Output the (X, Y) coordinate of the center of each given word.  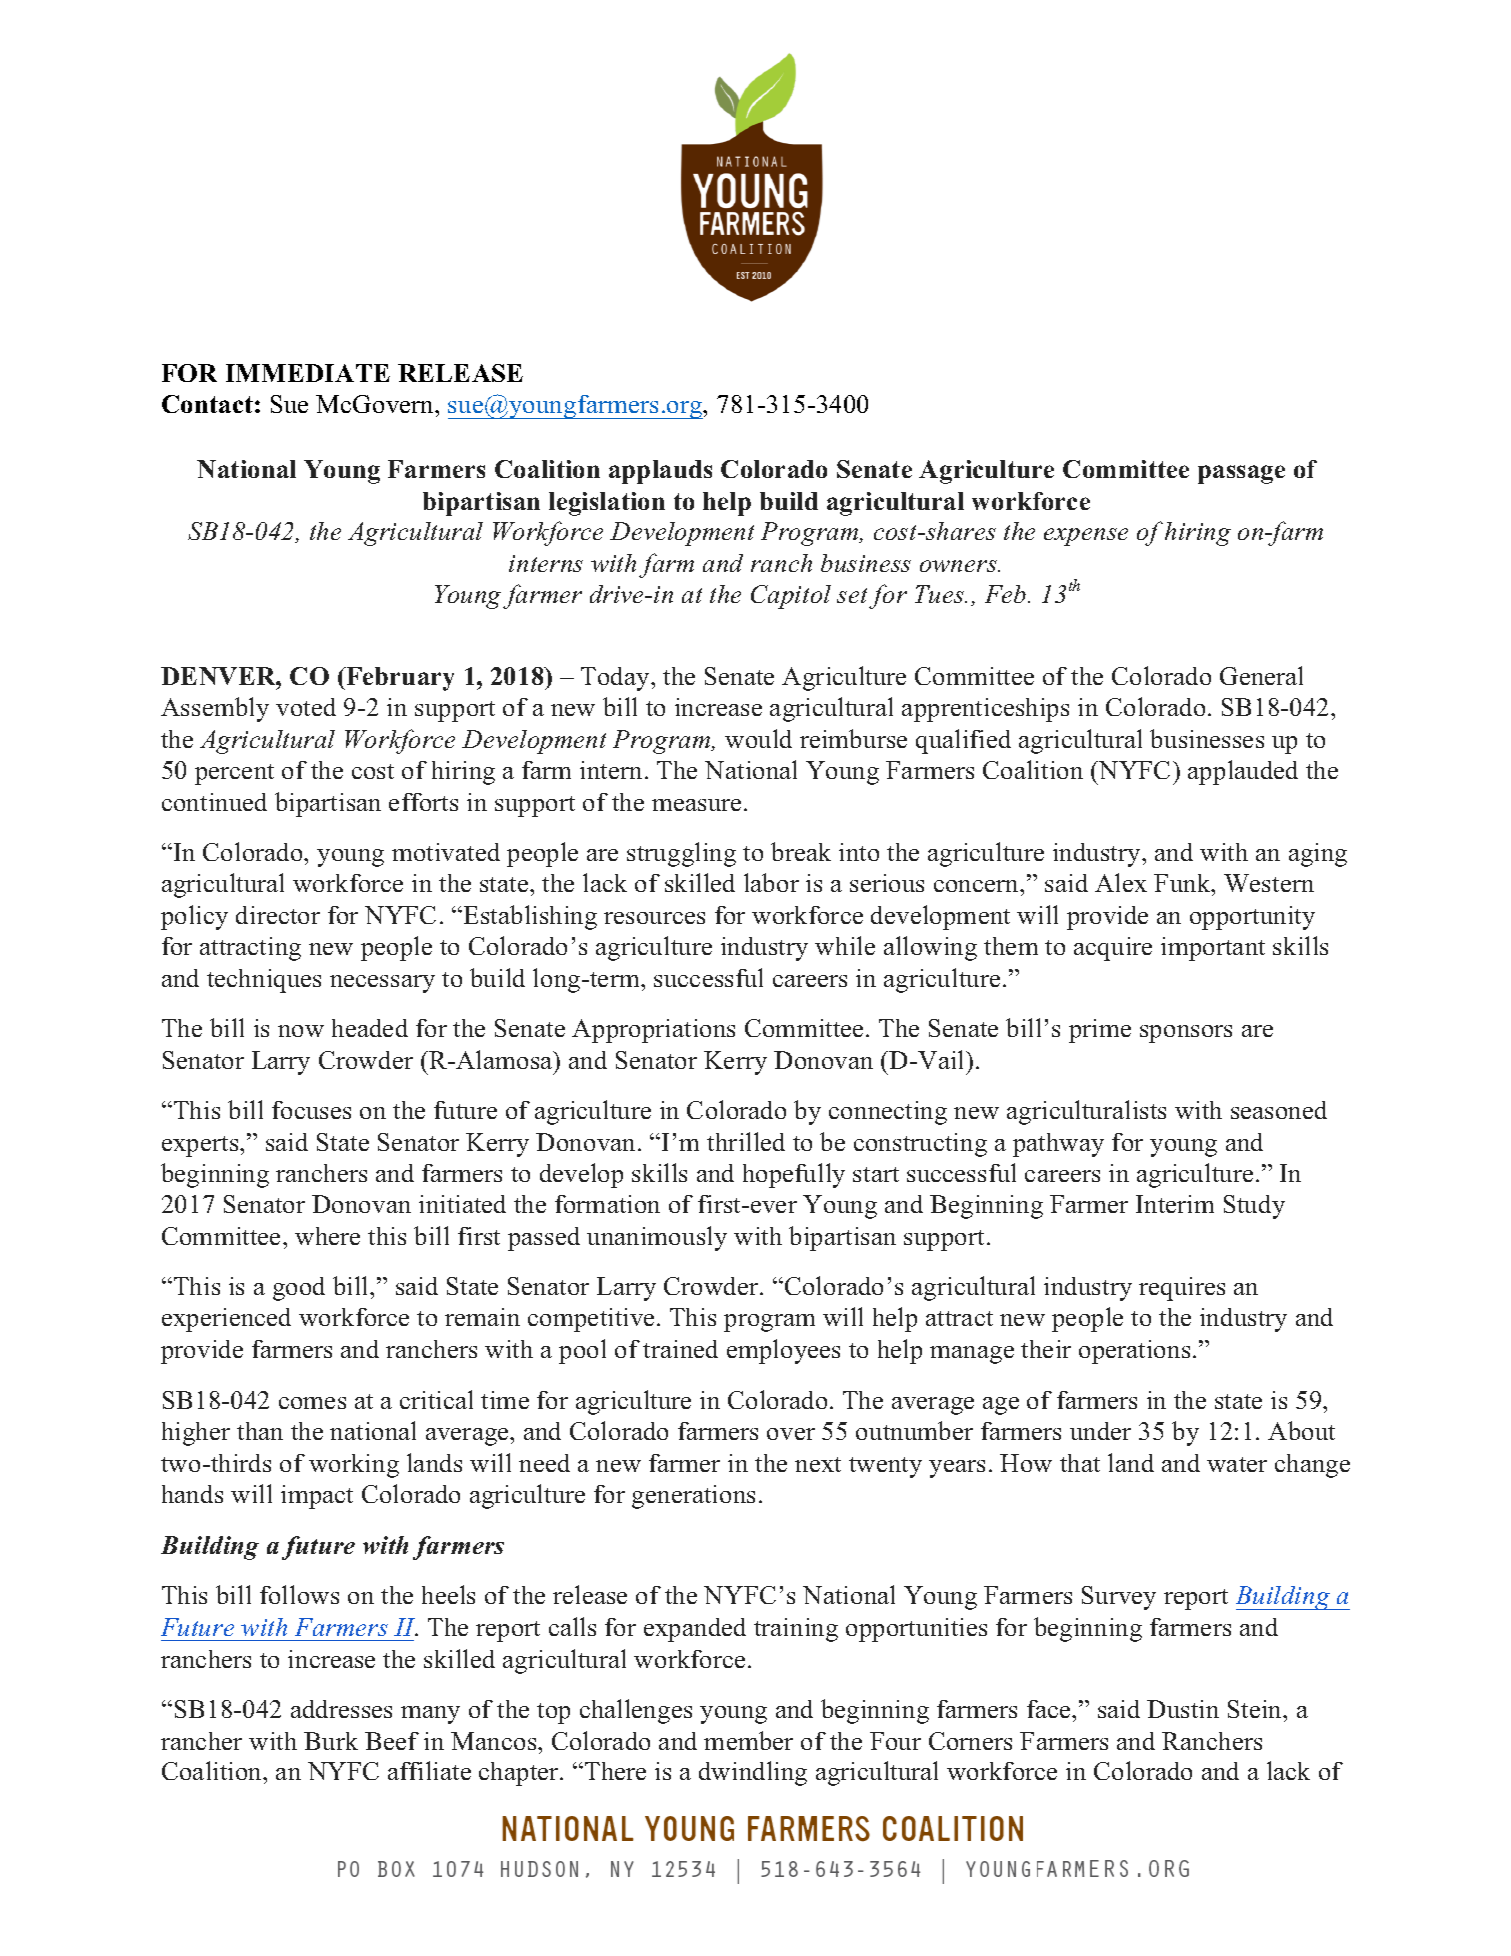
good (299, 1289)
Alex (1121, 882)
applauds (660, 472)
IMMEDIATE (308, 373)
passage (1241, 474)
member (748, 1740)
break (801, 851)
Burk (331, 1741)
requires (1182, 1289)
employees (783, 1351)
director (278, 915)
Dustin (1183, 1709)
